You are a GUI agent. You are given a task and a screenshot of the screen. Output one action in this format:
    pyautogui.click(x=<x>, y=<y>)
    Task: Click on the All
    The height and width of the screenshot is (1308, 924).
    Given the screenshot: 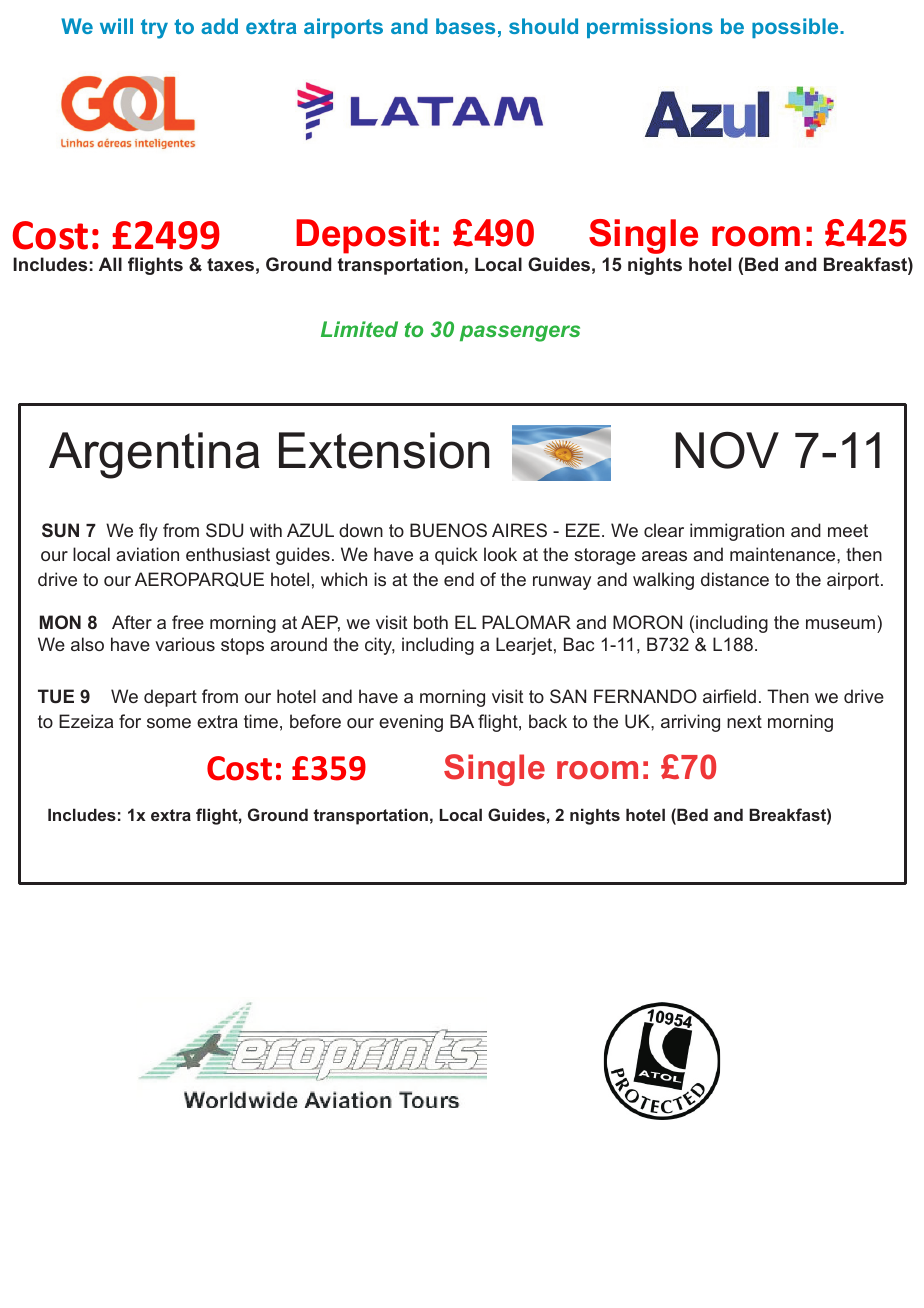 What is the action you would take?
    pyautogui.click(x=110, y=264)
